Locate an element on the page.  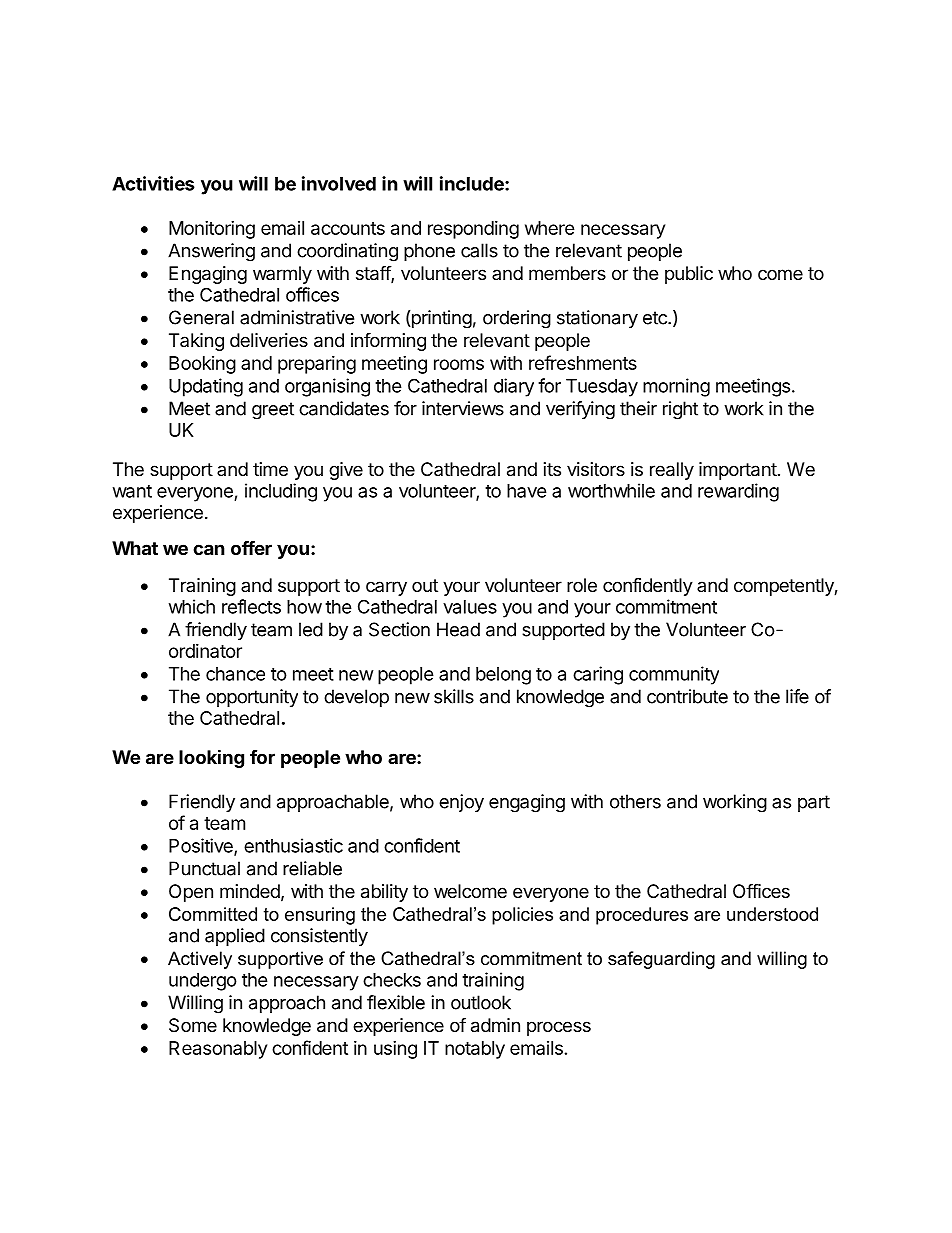
Some is located at coordinates (193, 1025).
